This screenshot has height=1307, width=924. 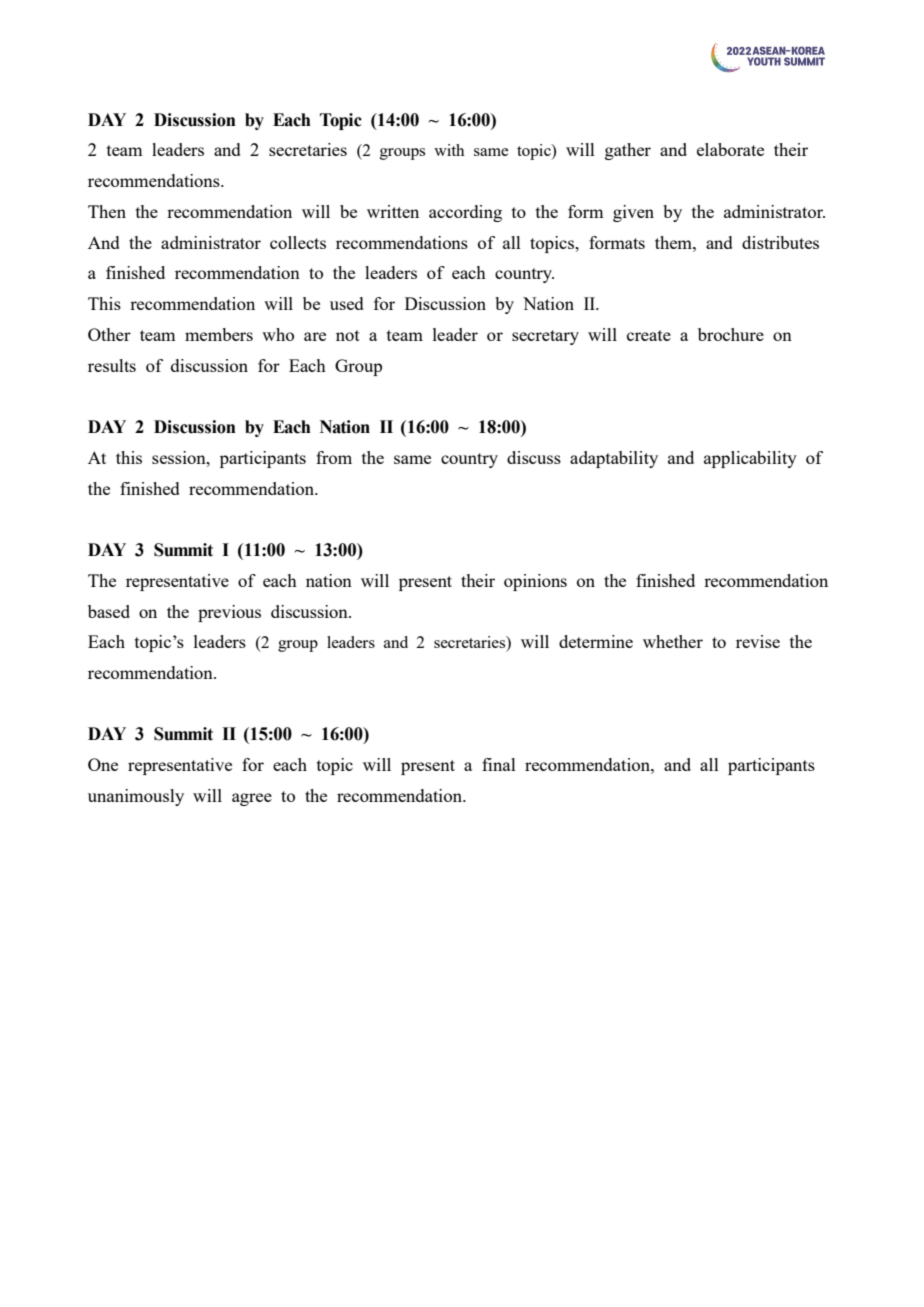 I want to click on elaborate, so click(x=730, y=149).
